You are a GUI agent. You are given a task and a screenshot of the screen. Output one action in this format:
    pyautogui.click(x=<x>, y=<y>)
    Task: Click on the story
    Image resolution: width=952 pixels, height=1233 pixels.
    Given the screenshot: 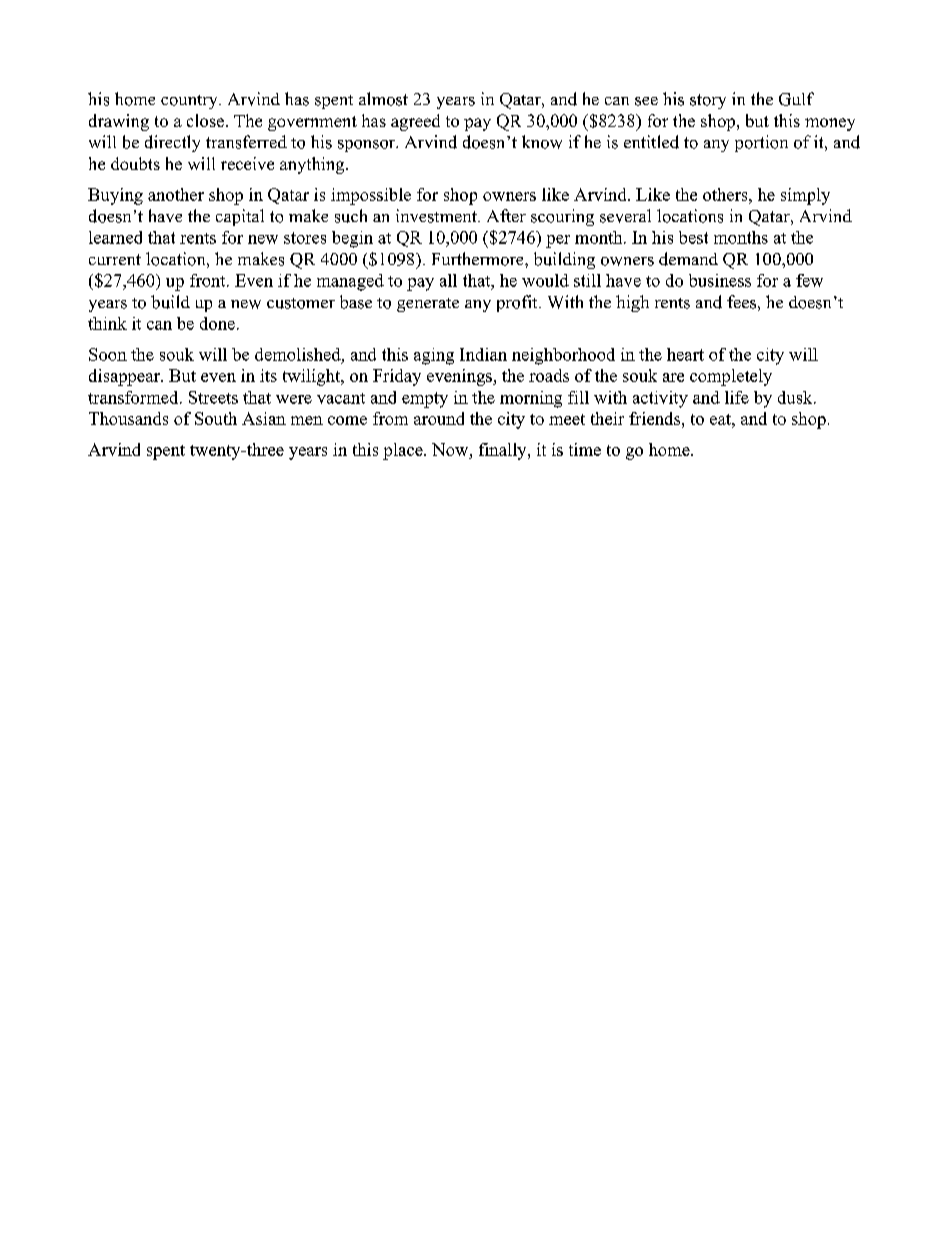 What is the action you would take?
    pyautogui.click(x=708, y=101)
